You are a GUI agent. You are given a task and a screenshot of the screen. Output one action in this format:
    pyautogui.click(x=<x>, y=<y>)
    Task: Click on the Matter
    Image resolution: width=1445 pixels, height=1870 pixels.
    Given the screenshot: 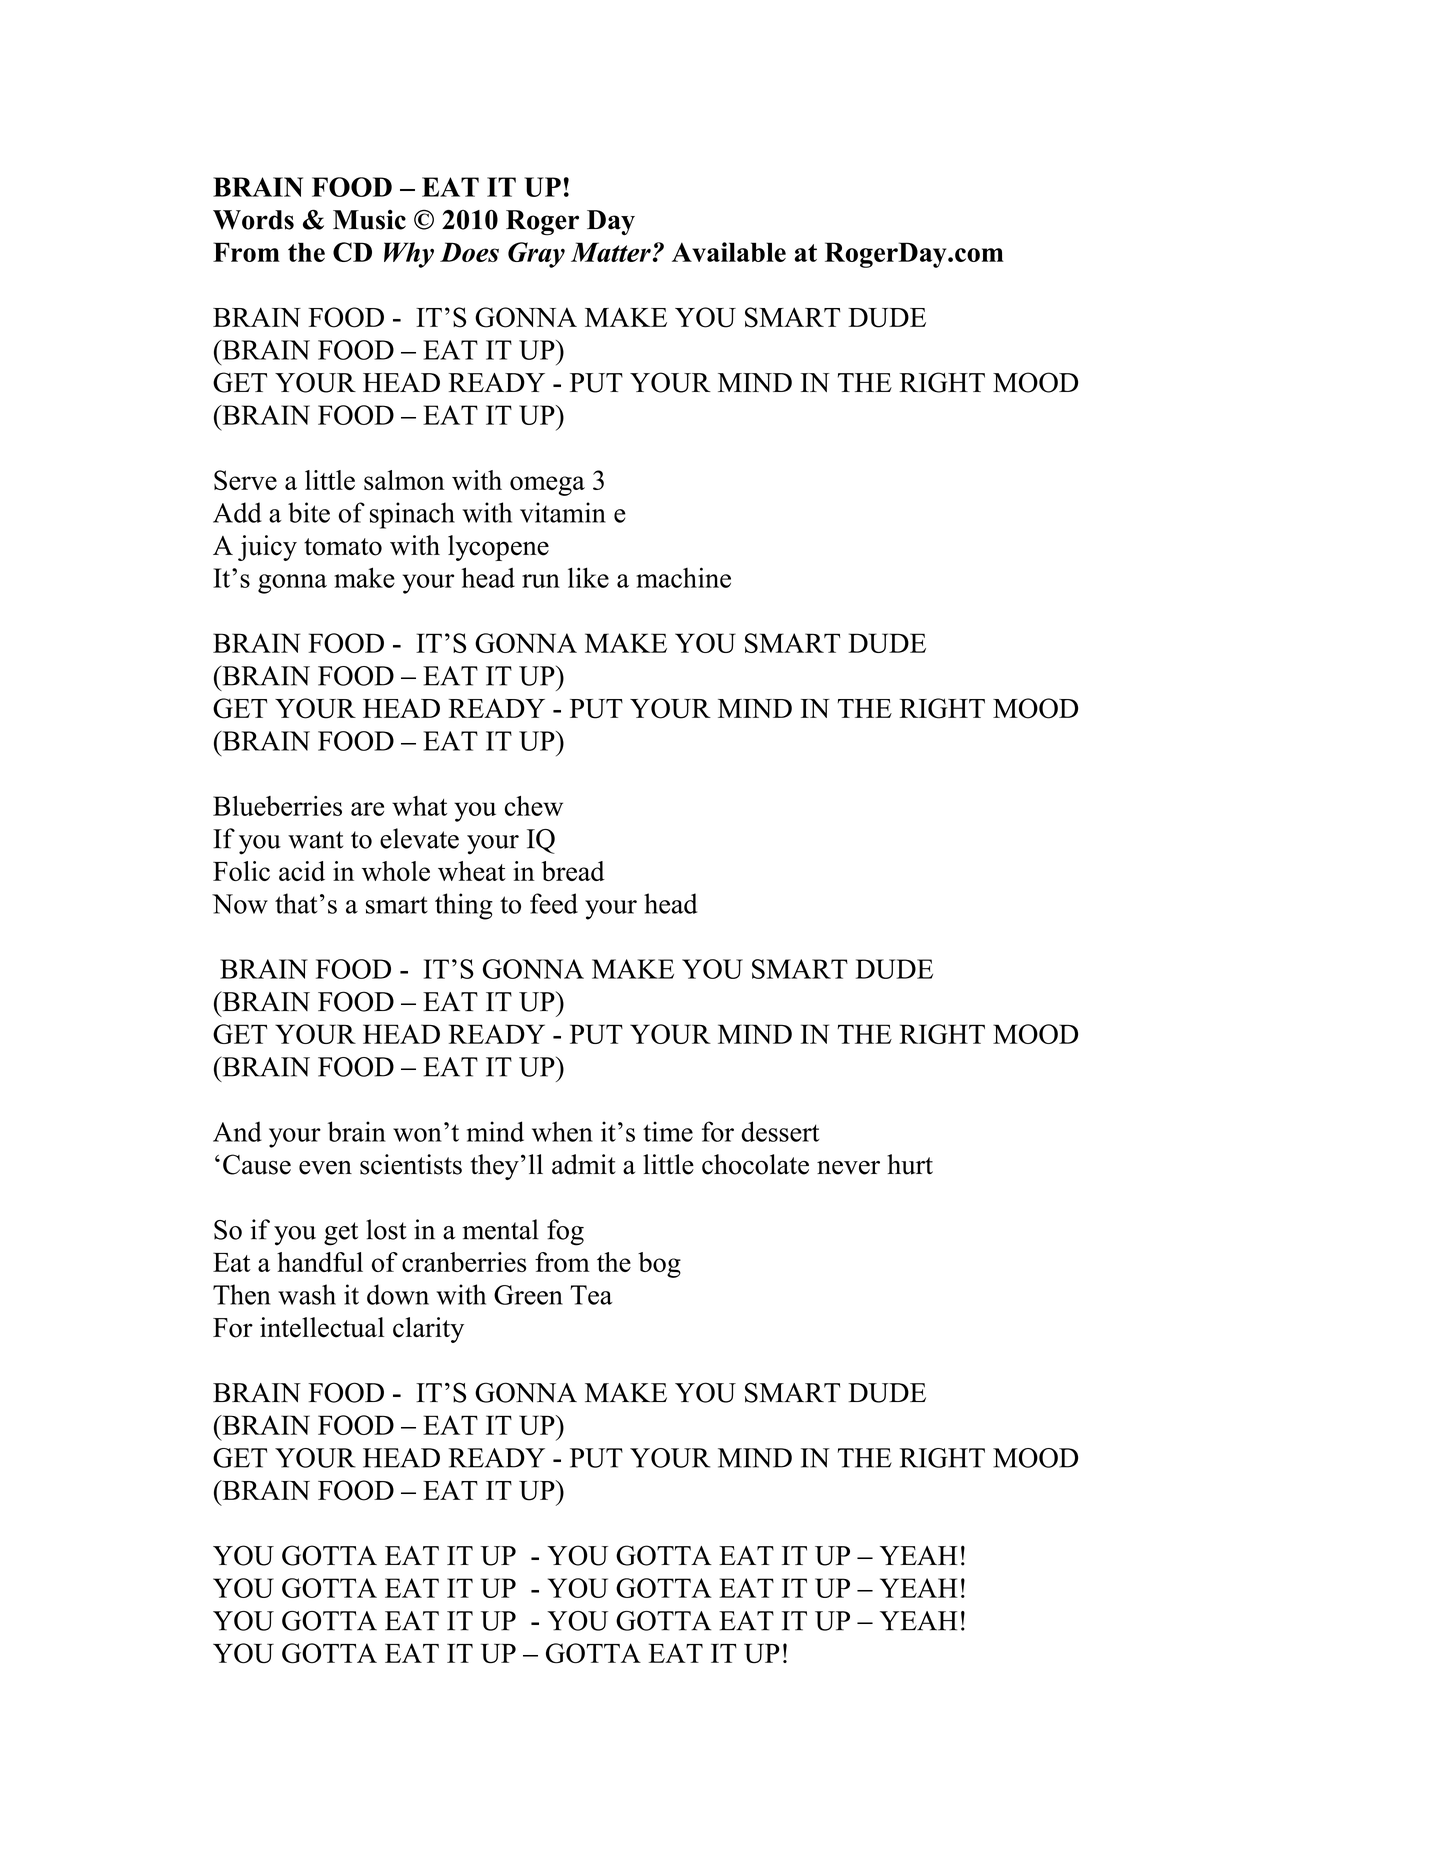 What is the action you would take?
    pyautogui.click(x=611, y=252)
